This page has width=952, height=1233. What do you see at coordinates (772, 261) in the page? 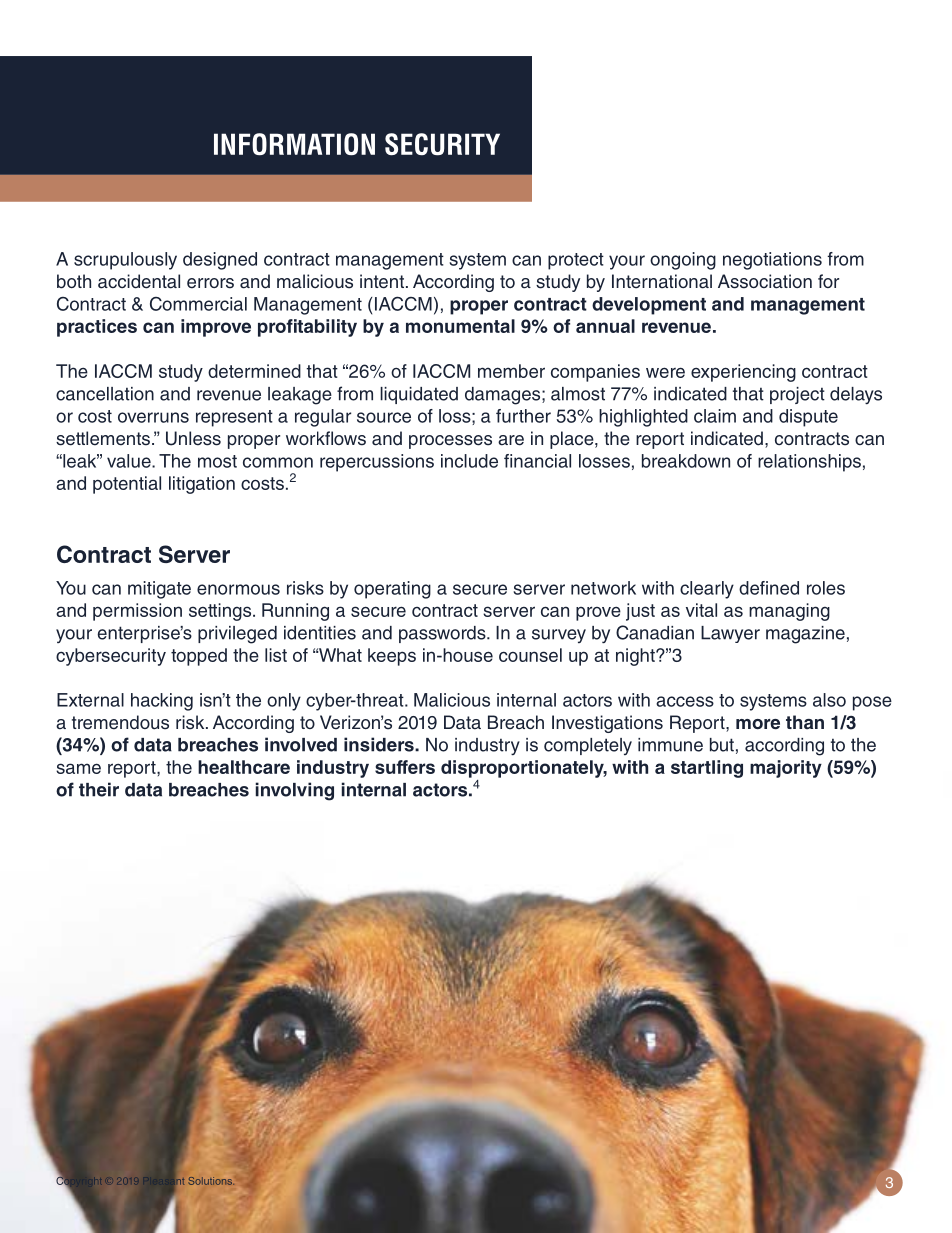
I see `negotiations` at bounding box center [772, 261].
